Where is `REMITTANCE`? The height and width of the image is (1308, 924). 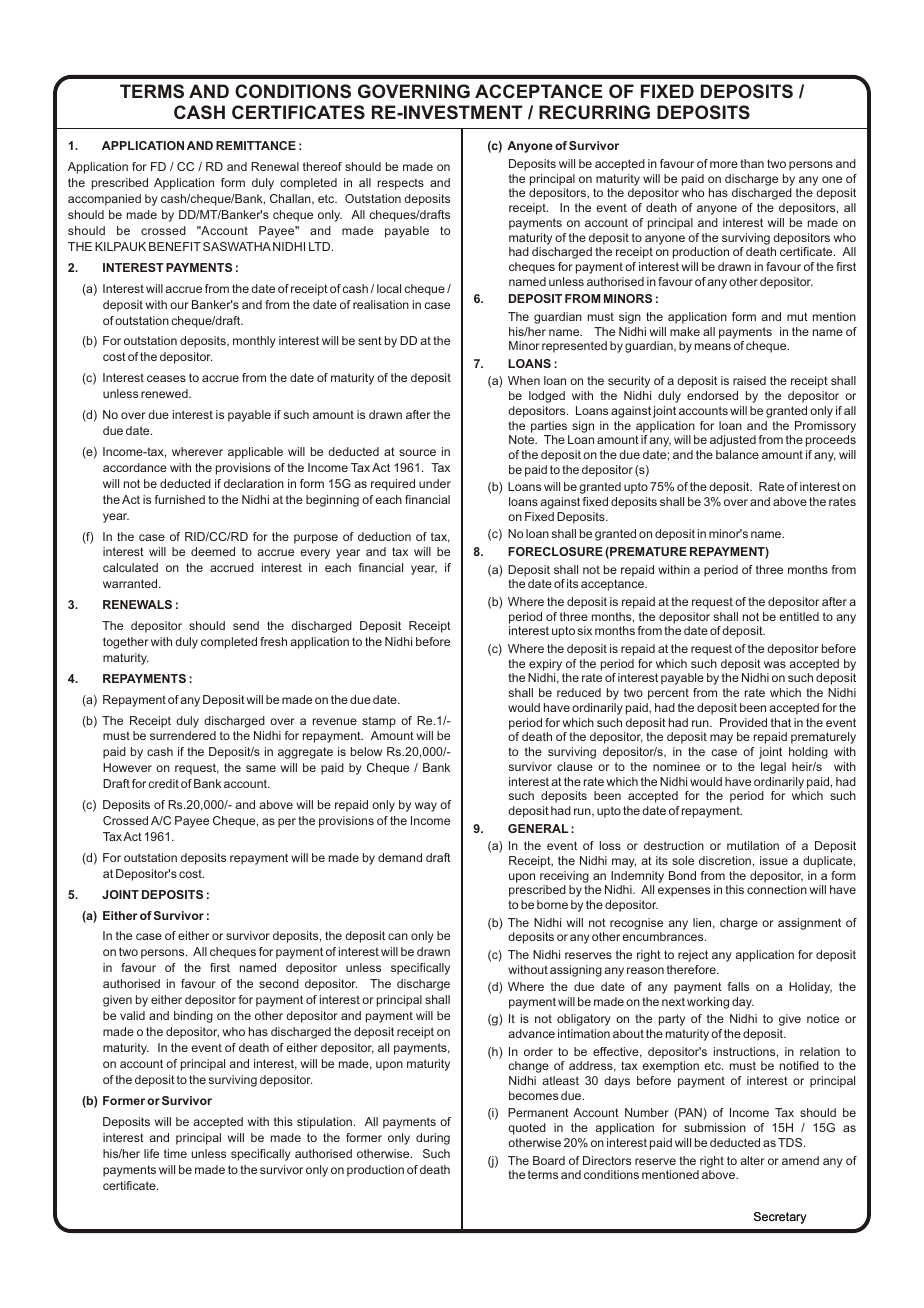
REMITTANCE is located at coordinates (256, 145).
